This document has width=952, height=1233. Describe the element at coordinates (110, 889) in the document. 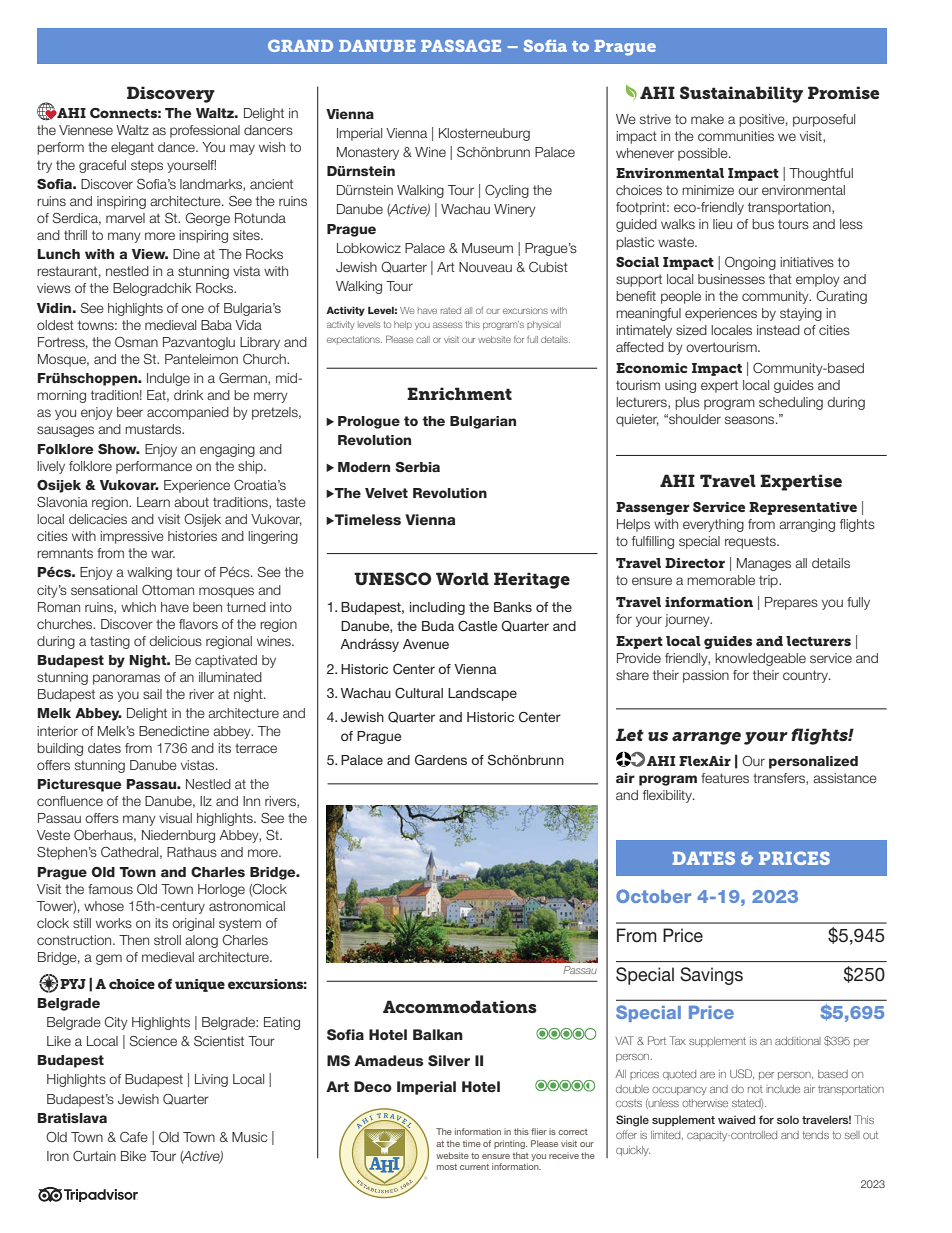

I see `famous` at that location.
